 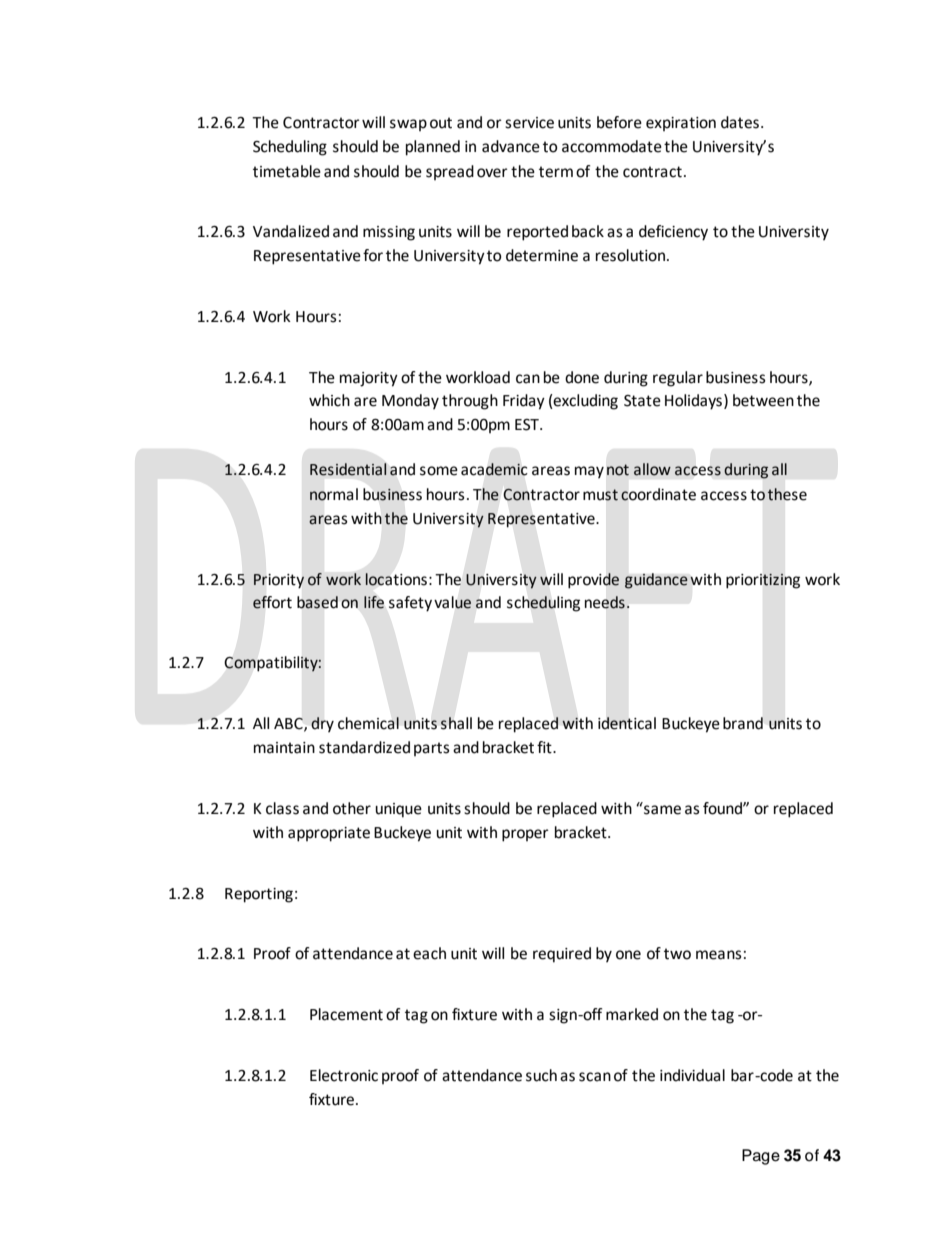 What do you see at coordinates (761, 1157) in the screenshot?
I see `Page` at bounding box center [761, 1157].
